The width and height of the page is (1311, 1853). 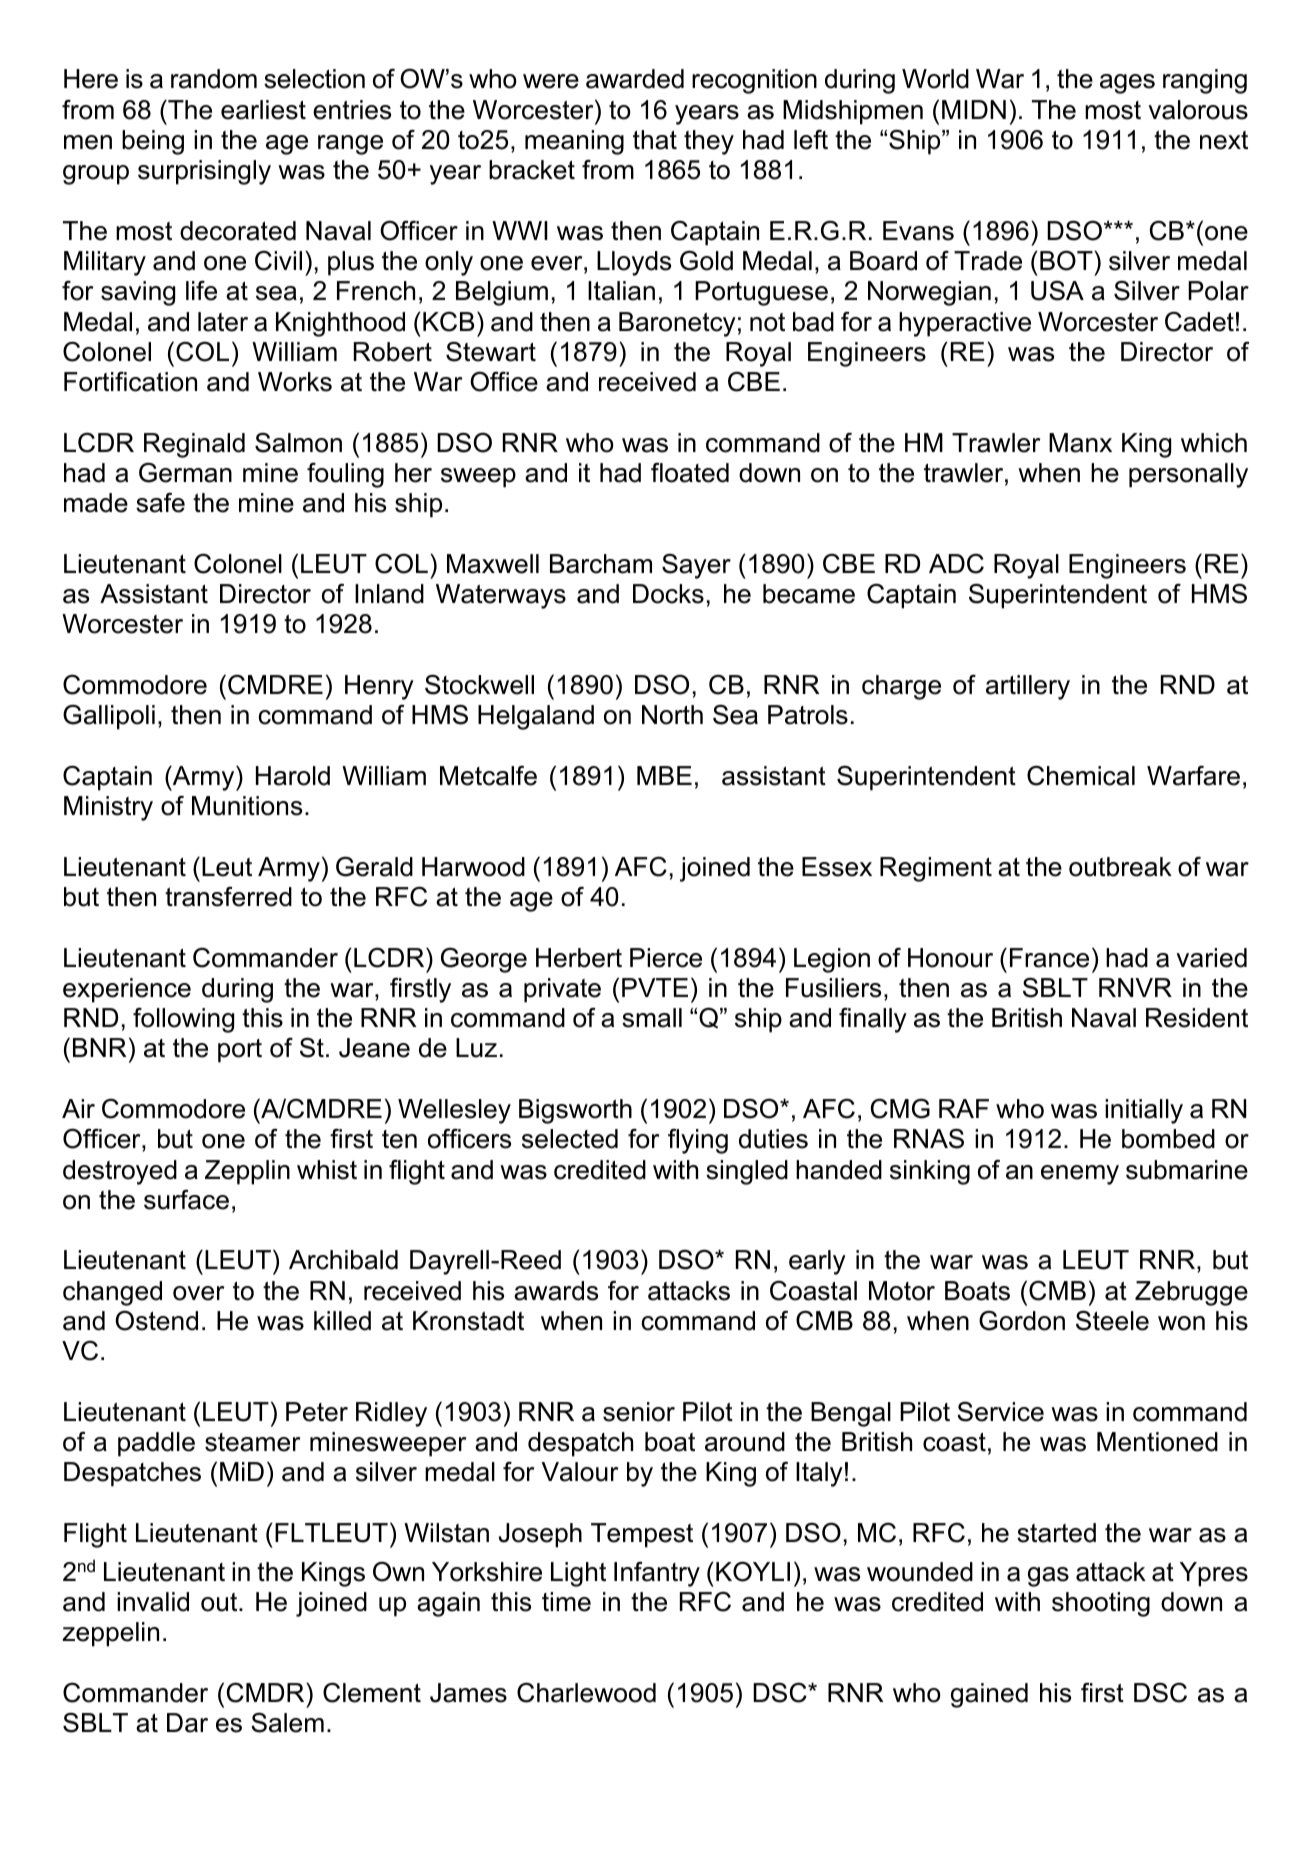 What do you see at coordinates (666, 958) in the page?
I see `Pierce` at bounding box center [666, 958].
